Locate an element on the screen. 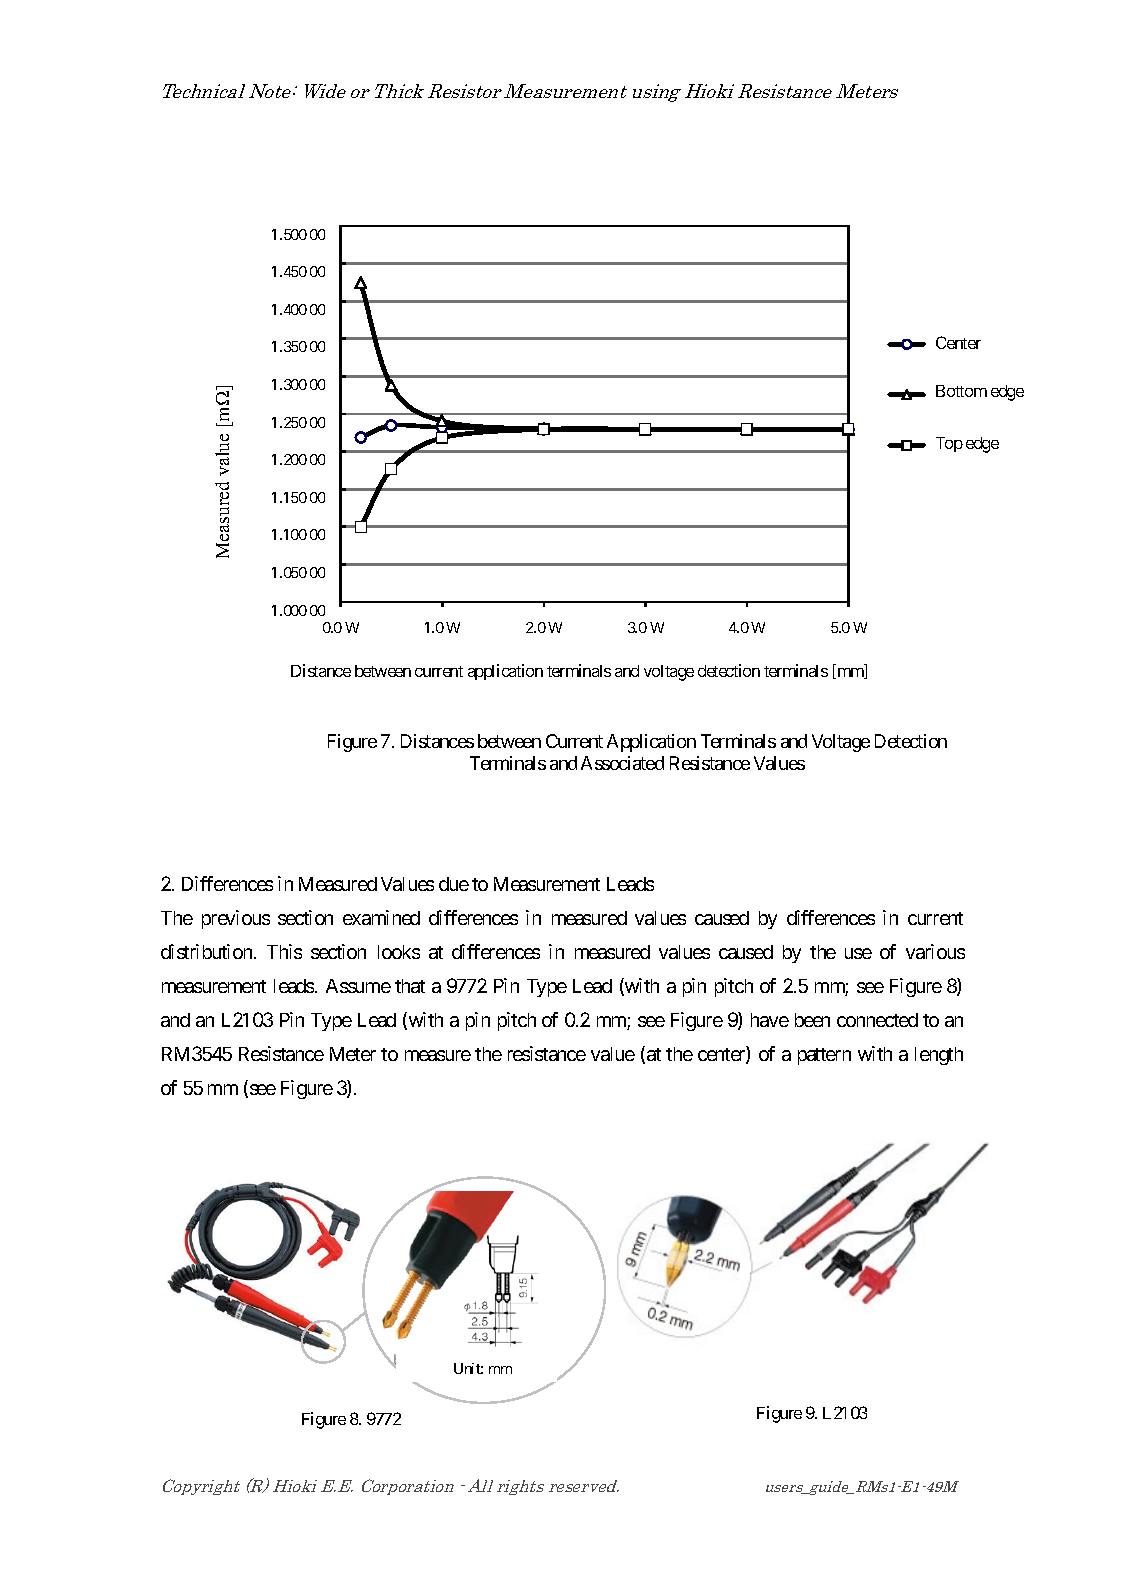 The image size is (1124, 1590). Top is located at coordinates (949, 444).
